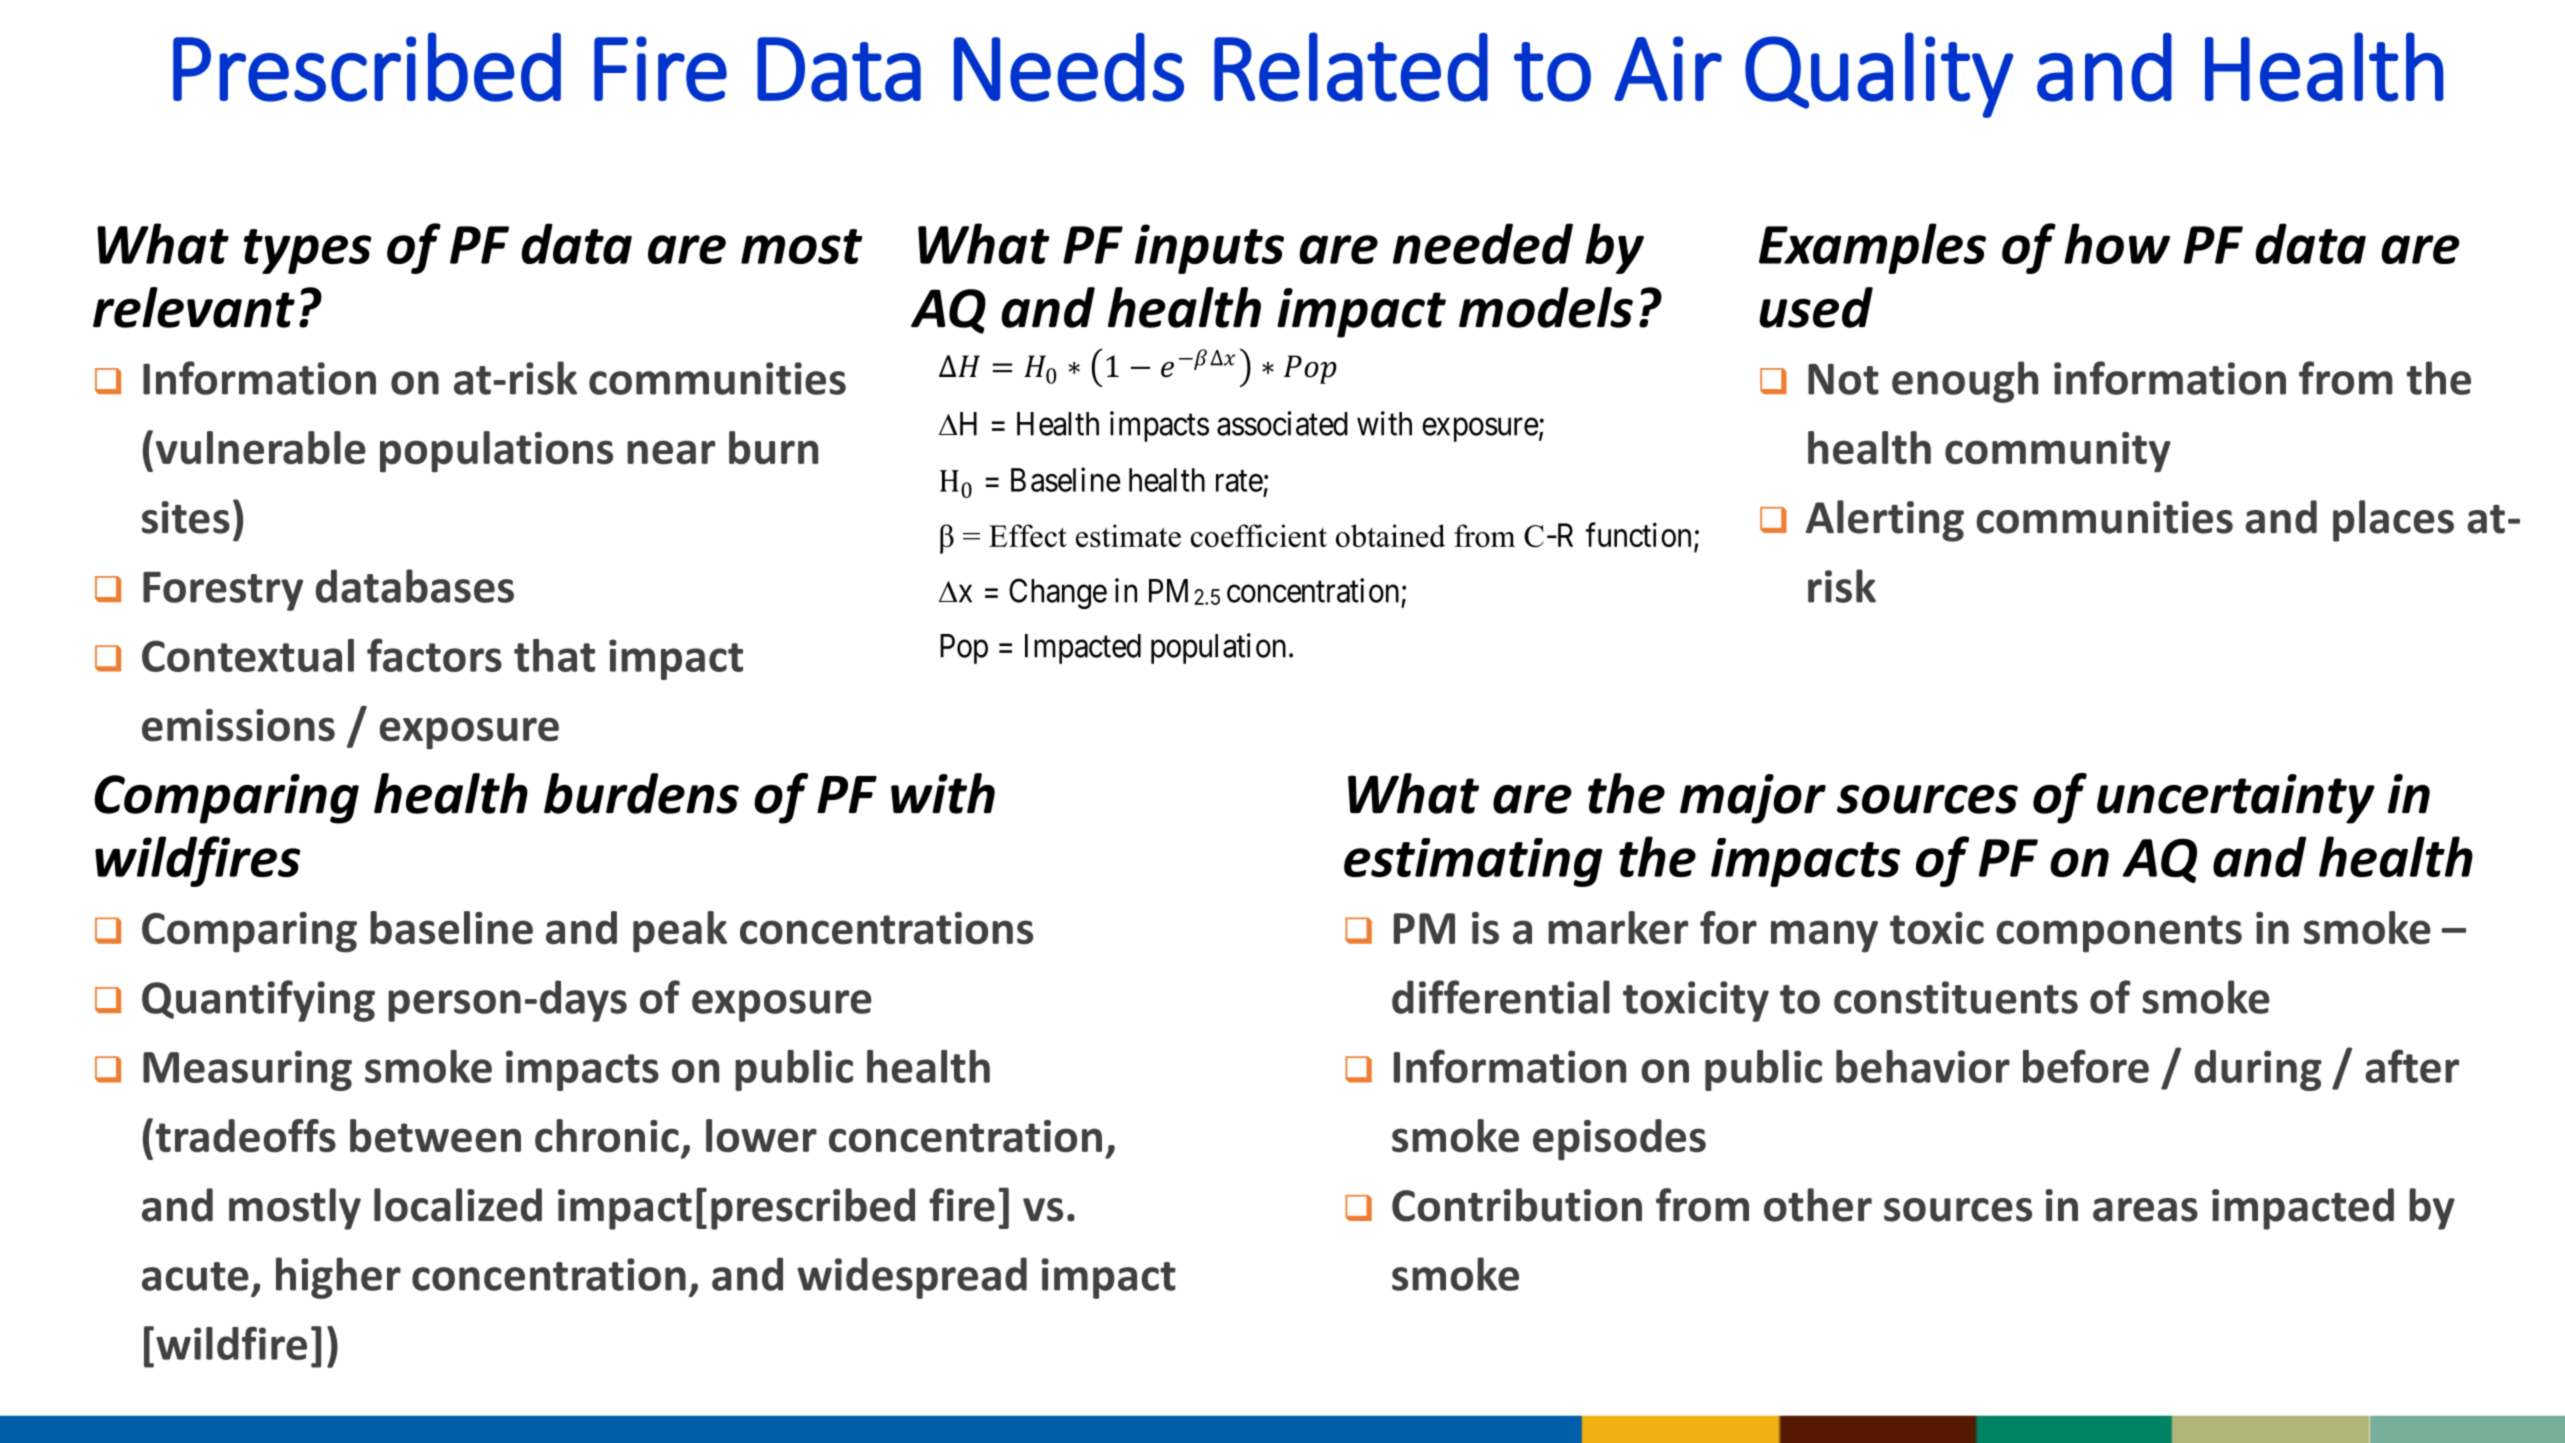 This screenshot has height=1443, width=2565. What do you see at coordinates (1879, 75) in the screenshot?
I see `Quality` at bounding box center [1879, 75].
